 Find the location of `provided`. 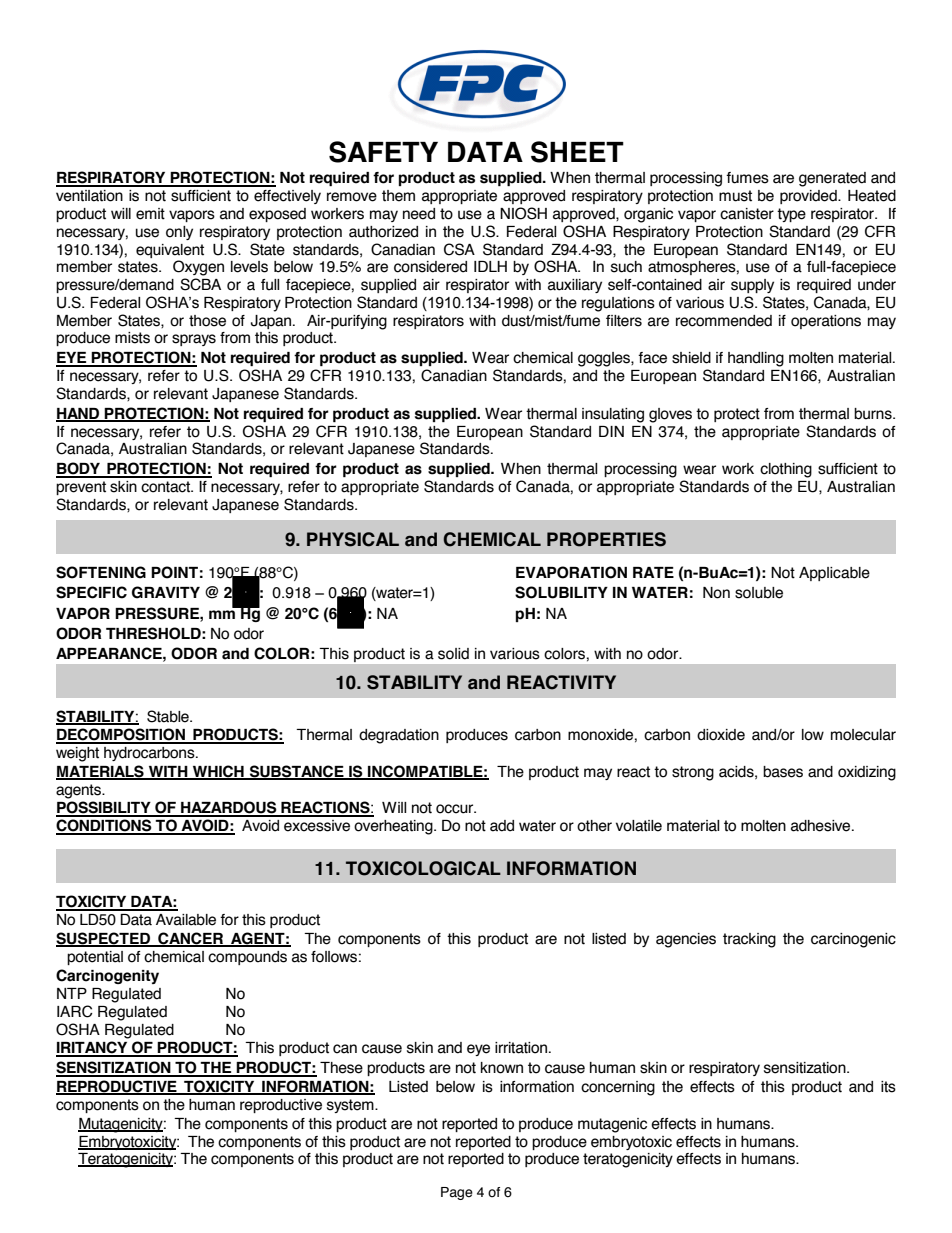

provided is located at coordinates (809, 197).
